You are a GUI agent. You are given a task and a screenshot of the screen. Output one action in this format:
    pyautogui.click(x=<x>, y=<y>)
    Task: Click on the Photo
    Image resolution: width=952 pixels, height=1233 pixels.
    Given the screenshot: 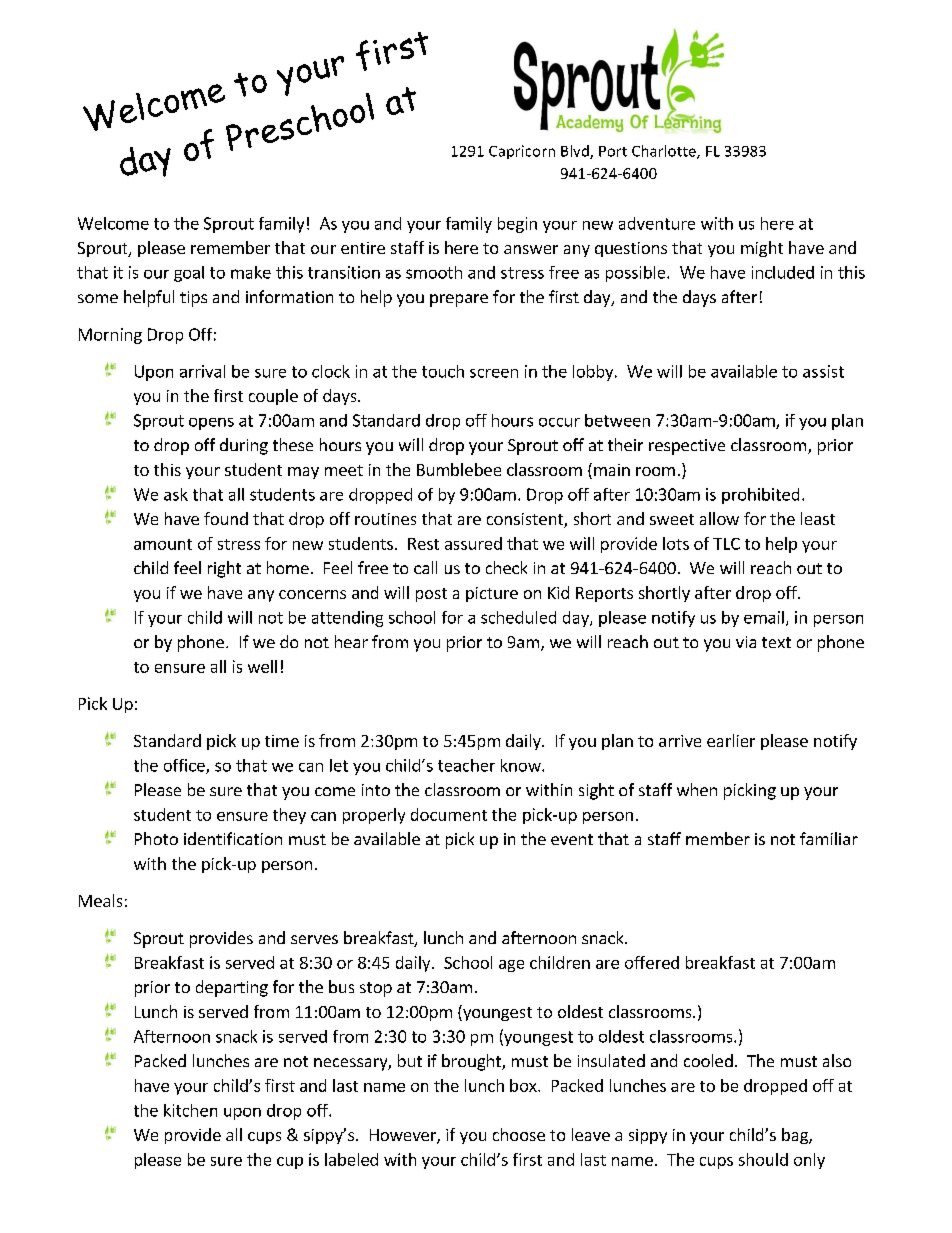 What is the action you would take?
    pyautogui.click(x=156, y=838)
